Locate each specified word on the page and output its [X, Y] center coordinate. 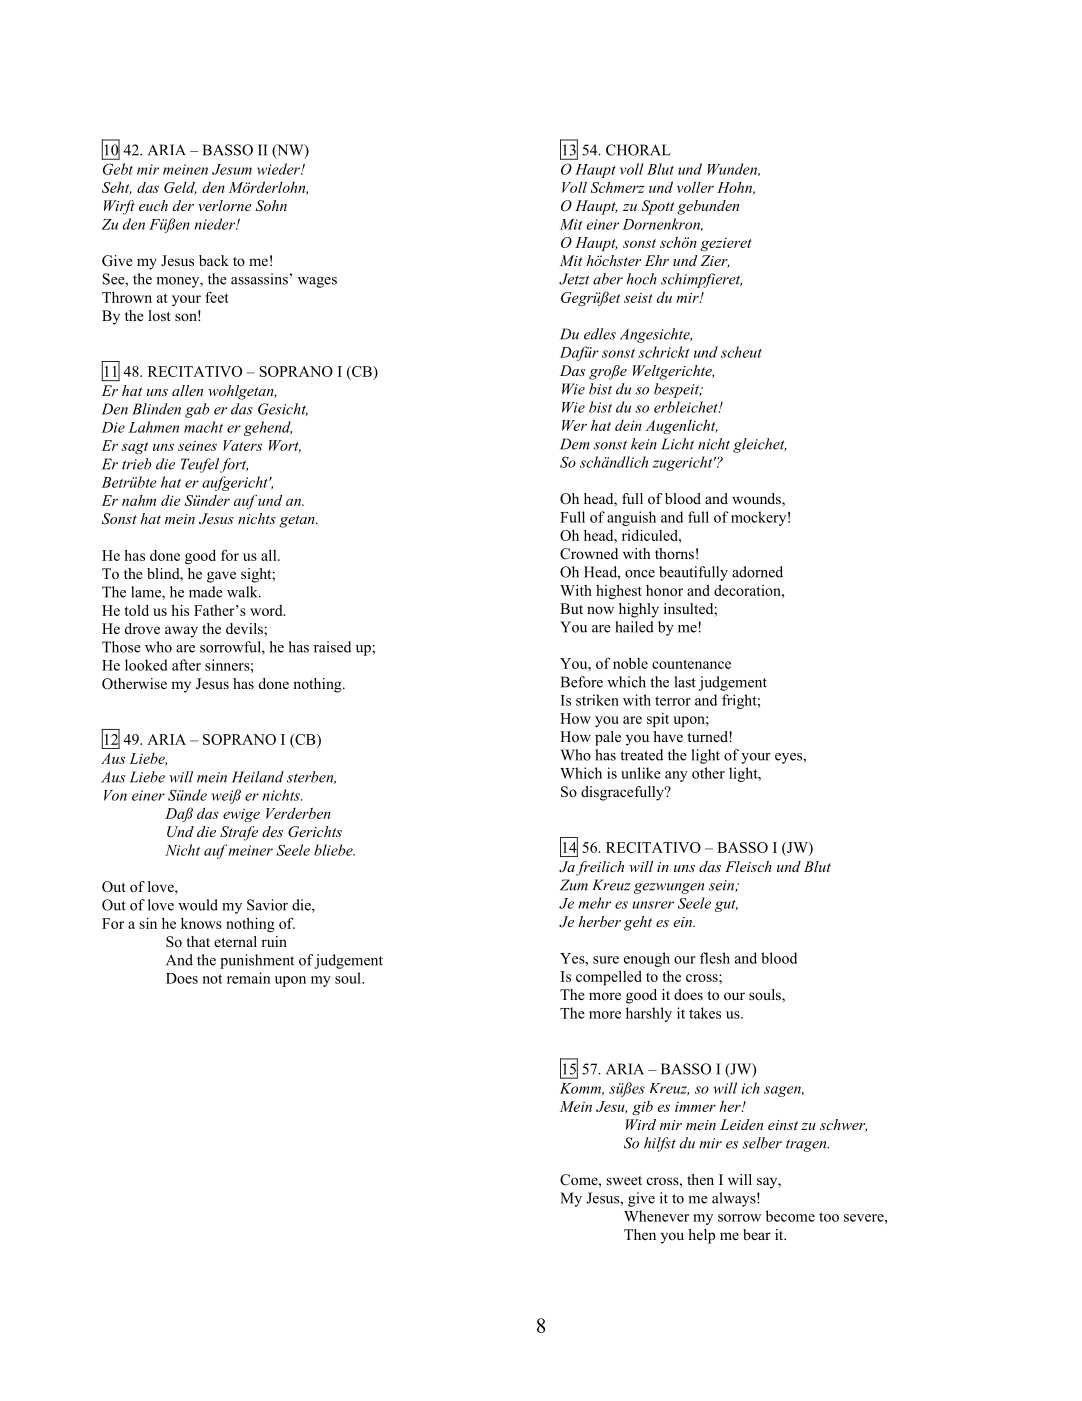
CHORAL [638, 150]
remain [249, 978]
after [186, 665]
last [685, 682]
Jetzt [574, 279]
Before [581, 682]
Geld [180, 188]
